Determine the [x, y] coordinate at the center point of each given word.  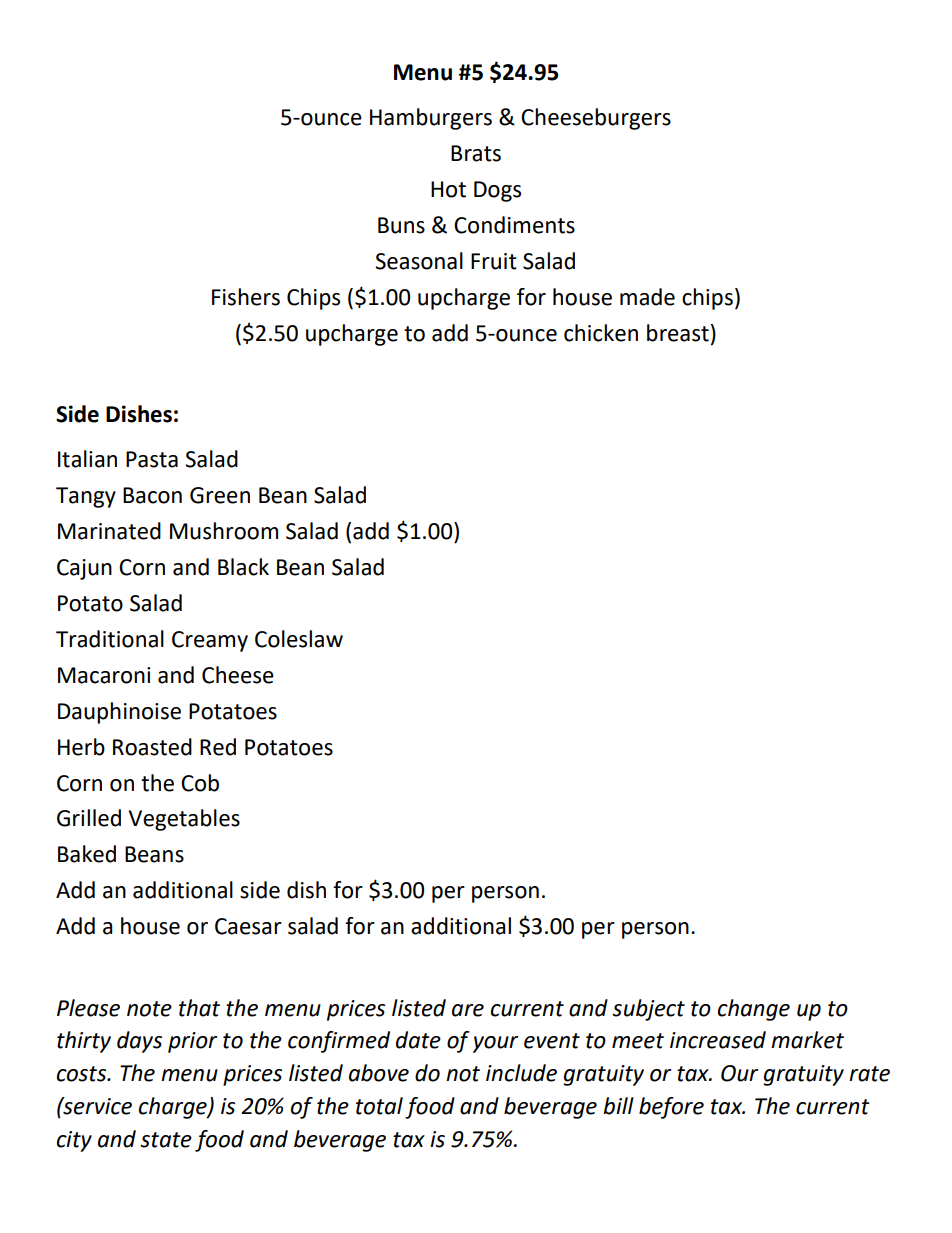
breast [678, 333]
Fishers [246, 297]
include [521, 1073]
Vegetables [184, 820]
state [166, 1140]
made [647, 297]
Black [243, 567]
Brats [476, 153]
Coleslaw [299, 639]
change [754, 1010]
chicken [601, 333]
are [468, 1010]
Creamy [210, 641]
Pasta [152, 459]
